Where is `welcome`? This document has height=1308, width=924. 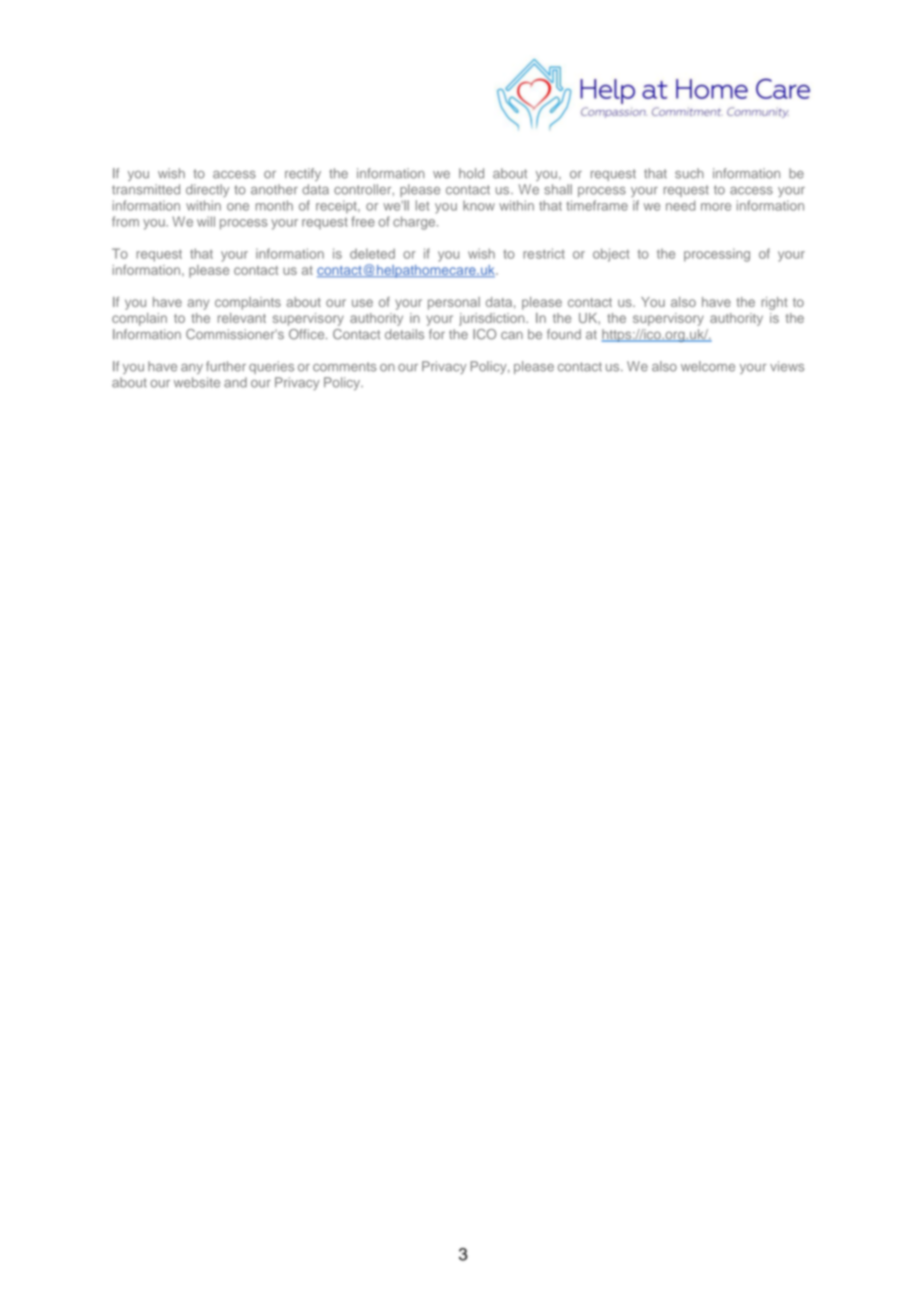
welcome is located at coordinates (708, 366).
